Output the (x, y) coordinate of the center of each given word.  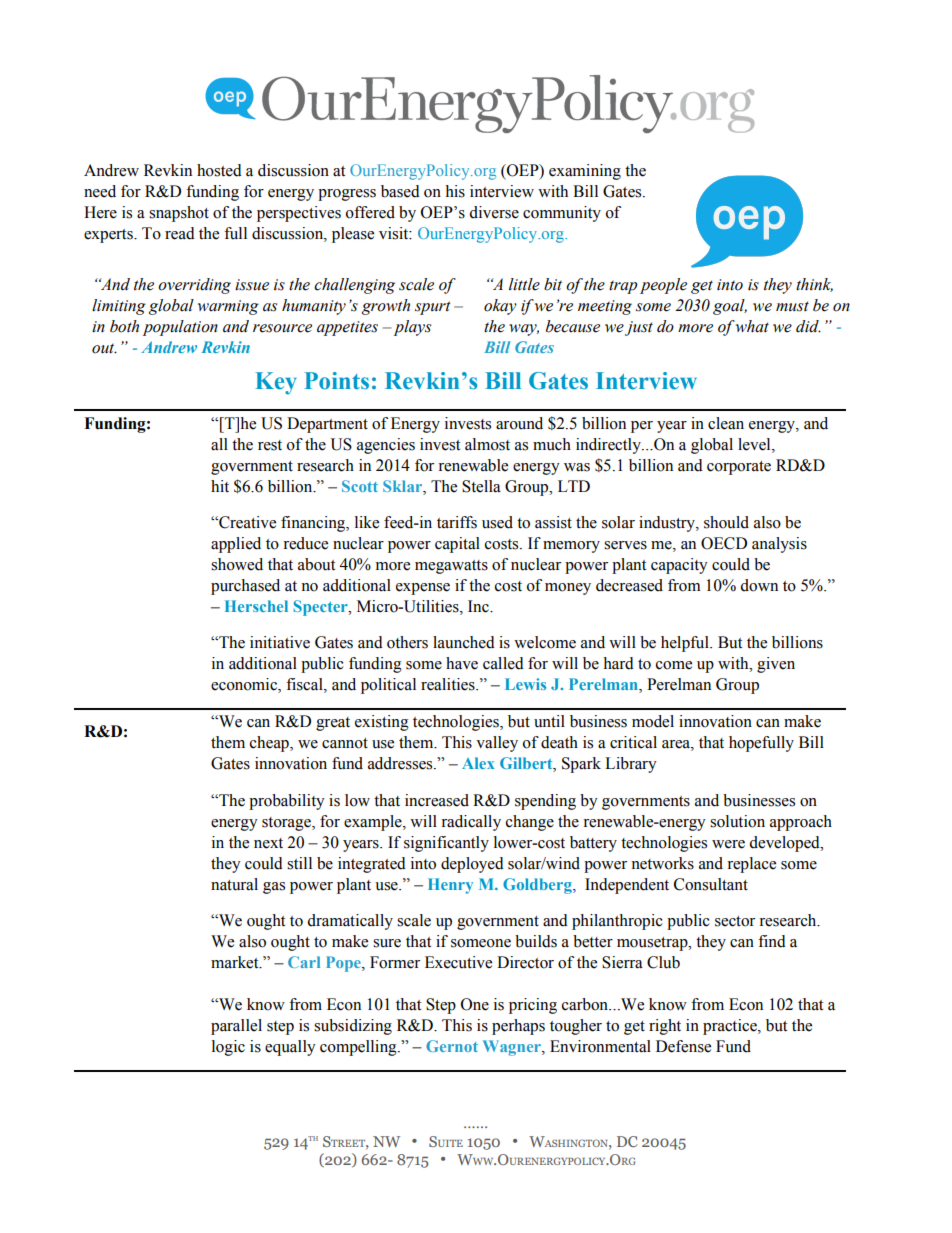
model (653, 721)
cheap (270, 744)
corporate (739, 468)
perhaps (518, 1027)
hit (220, 486)
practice (731, 1027)
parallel (236, 1027)
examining (585, 172)
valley (497, 744)
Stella (481, 486)
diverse (494, 212)
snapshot (179, 214)
